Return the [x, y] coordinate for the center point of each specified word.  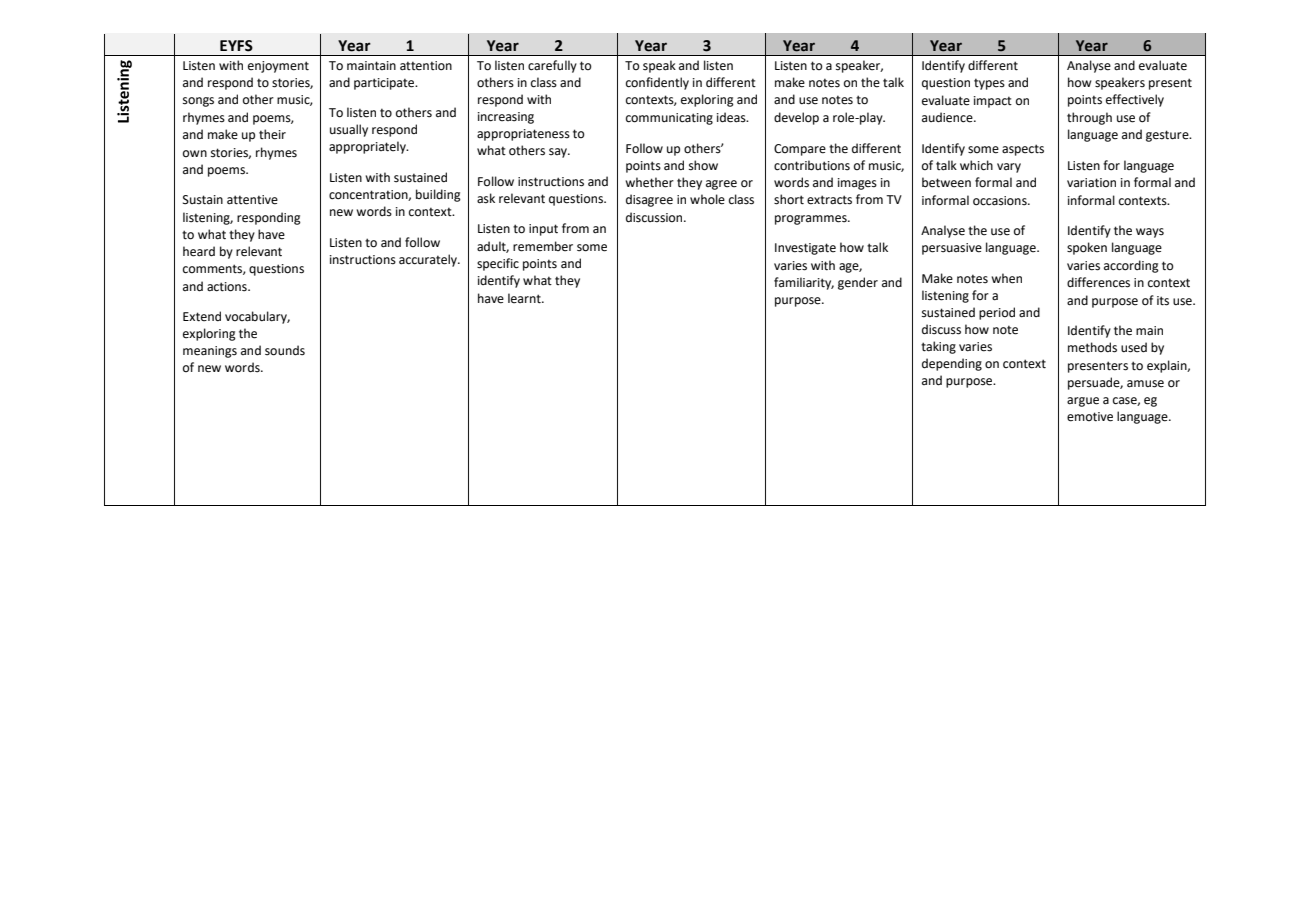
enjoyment [278, 67]
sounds [285, 350]
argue [1083, 402]
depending [952, 364]
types [989, 84]
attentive [252, 200]
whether [649, 182]
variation [1091, 183]
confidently [657, 83]
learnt [525, 298]
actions [228, 287]
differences [1098, 282]
